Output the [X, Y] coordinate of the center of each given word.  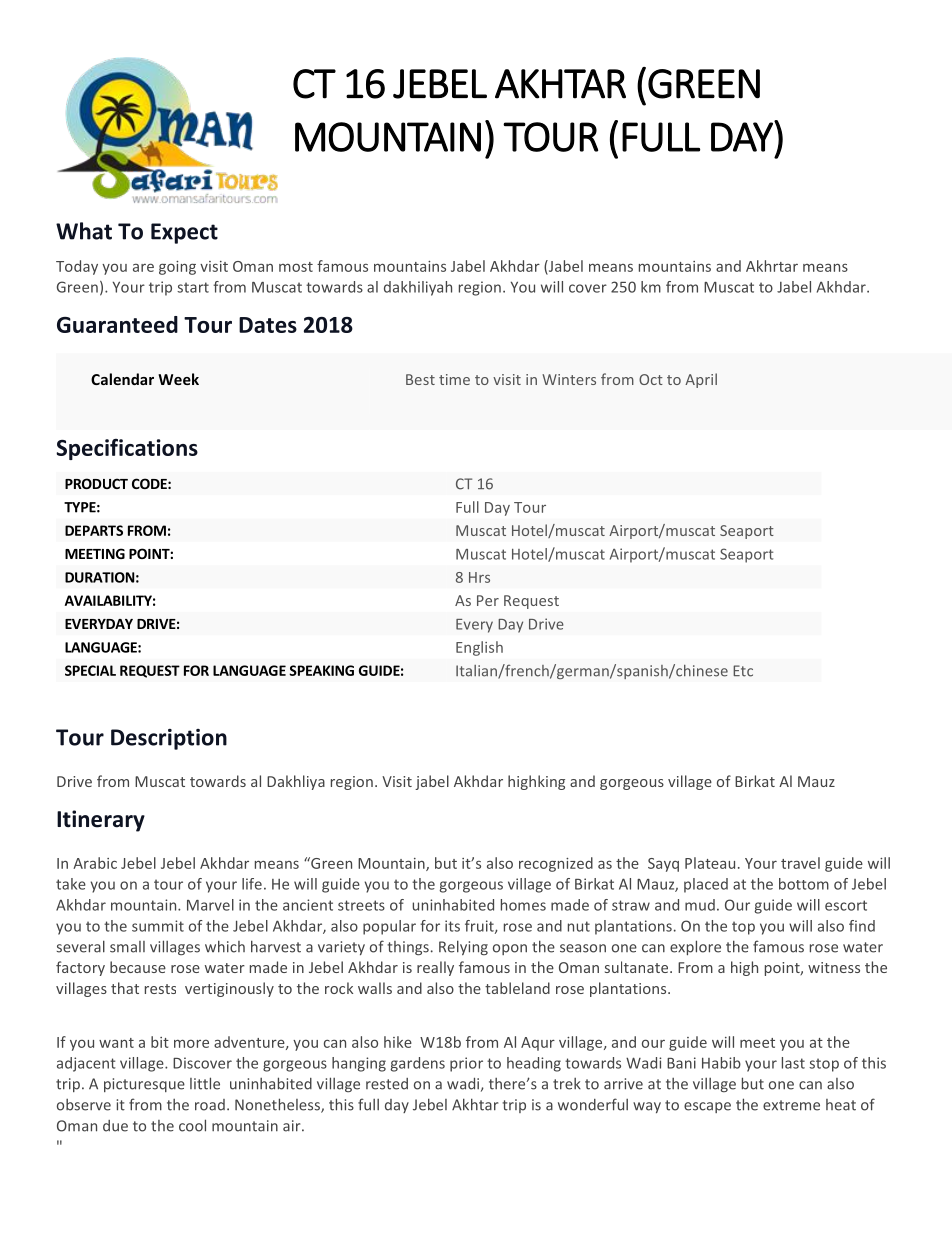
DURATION [99, 577]
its [452, 926]
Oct [651, 379]
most [296, 267]
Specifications [127, 449]
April [701, 380]
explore [695, 947]
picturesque [144, 1085]
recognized [556, 864]
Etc [743, 671]
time [454, 379]
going [177, 268]
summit [158, 926]
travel [800, 863]
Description [169, 739]
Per [488, 600]
